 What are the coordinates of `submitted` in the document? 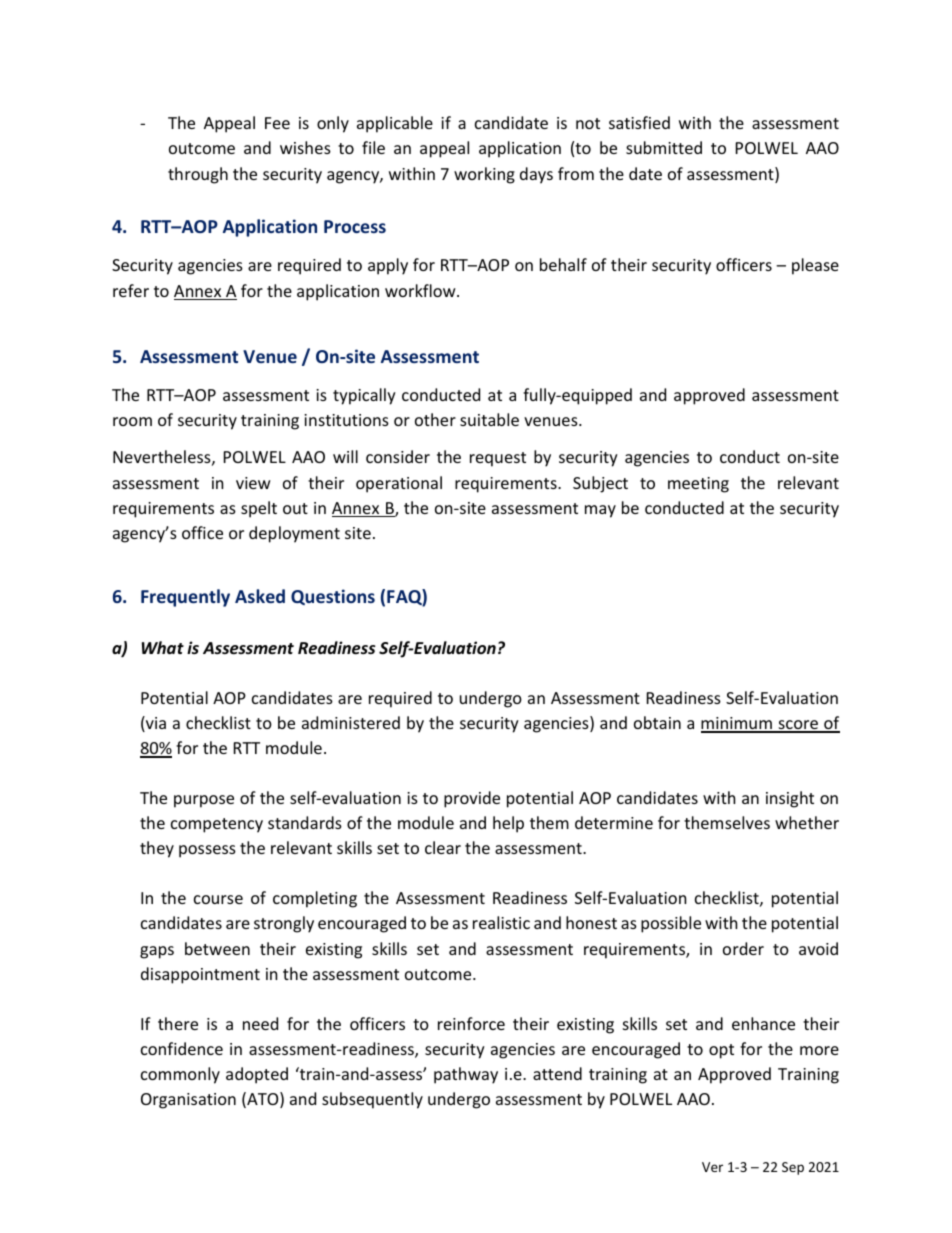 It's located at (664, 147).
